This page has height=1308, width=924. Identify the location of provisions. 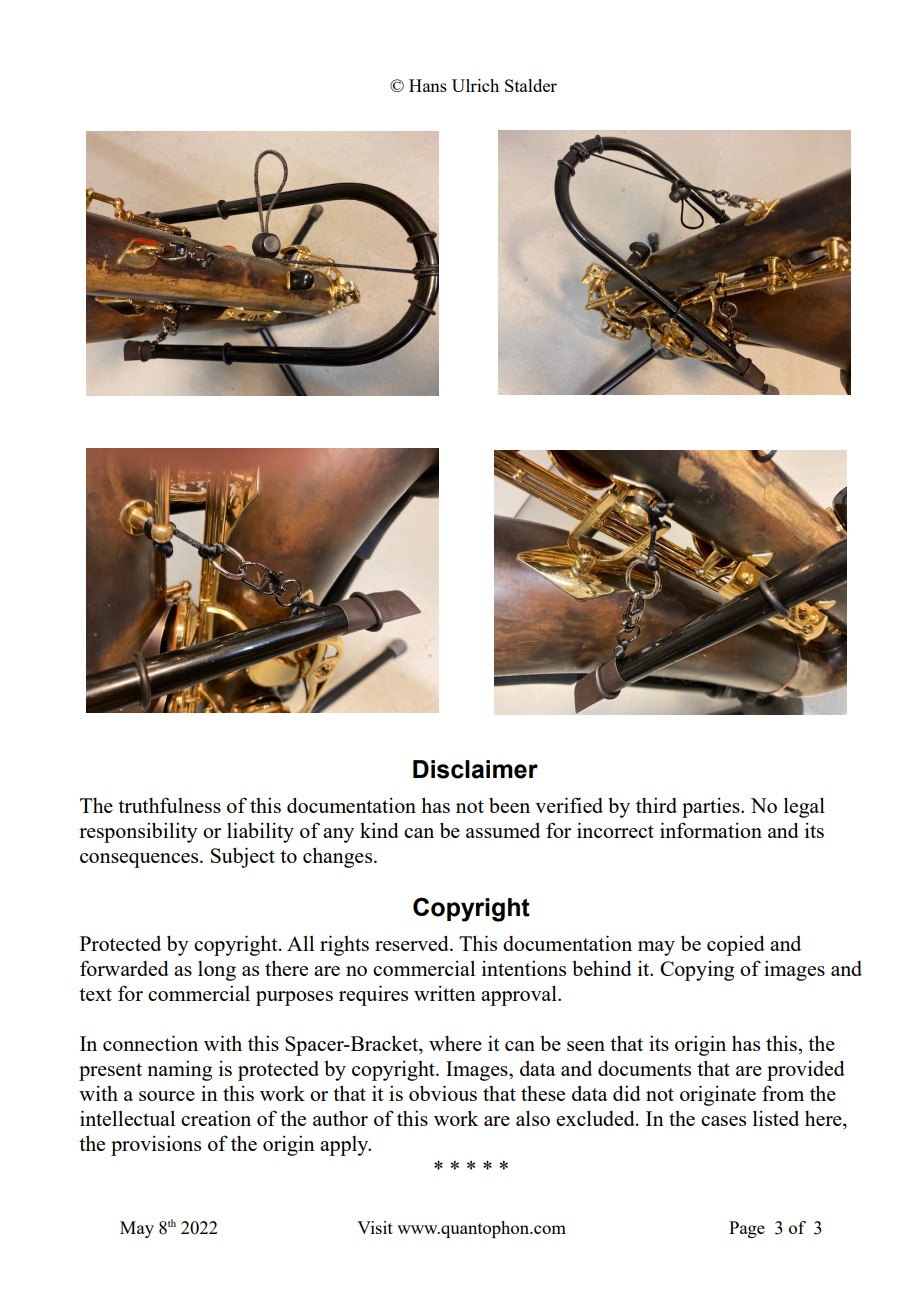
(156, 1145).
